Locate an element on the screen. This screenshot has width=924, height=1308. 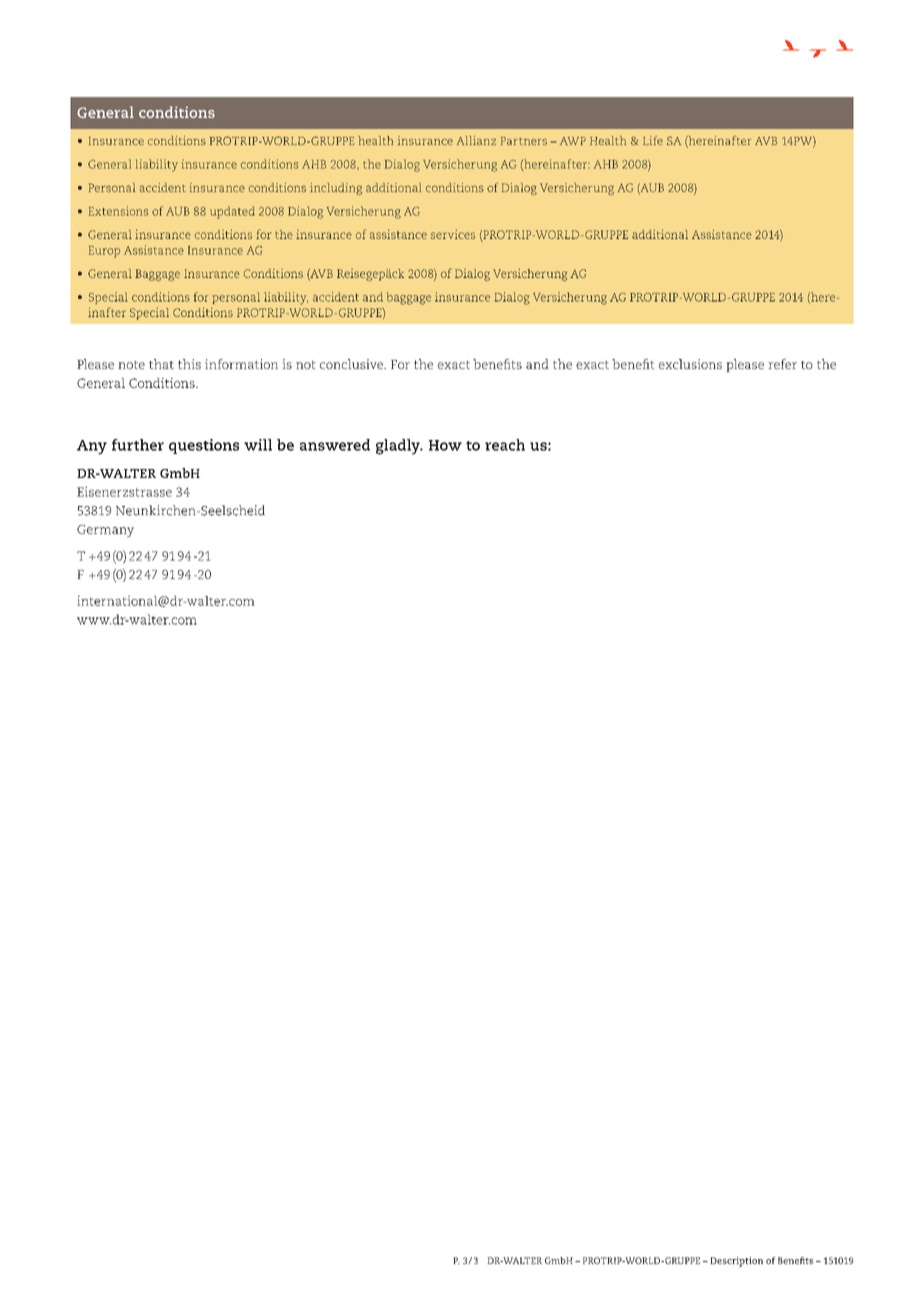
services is located at coordinates (453, 234).
